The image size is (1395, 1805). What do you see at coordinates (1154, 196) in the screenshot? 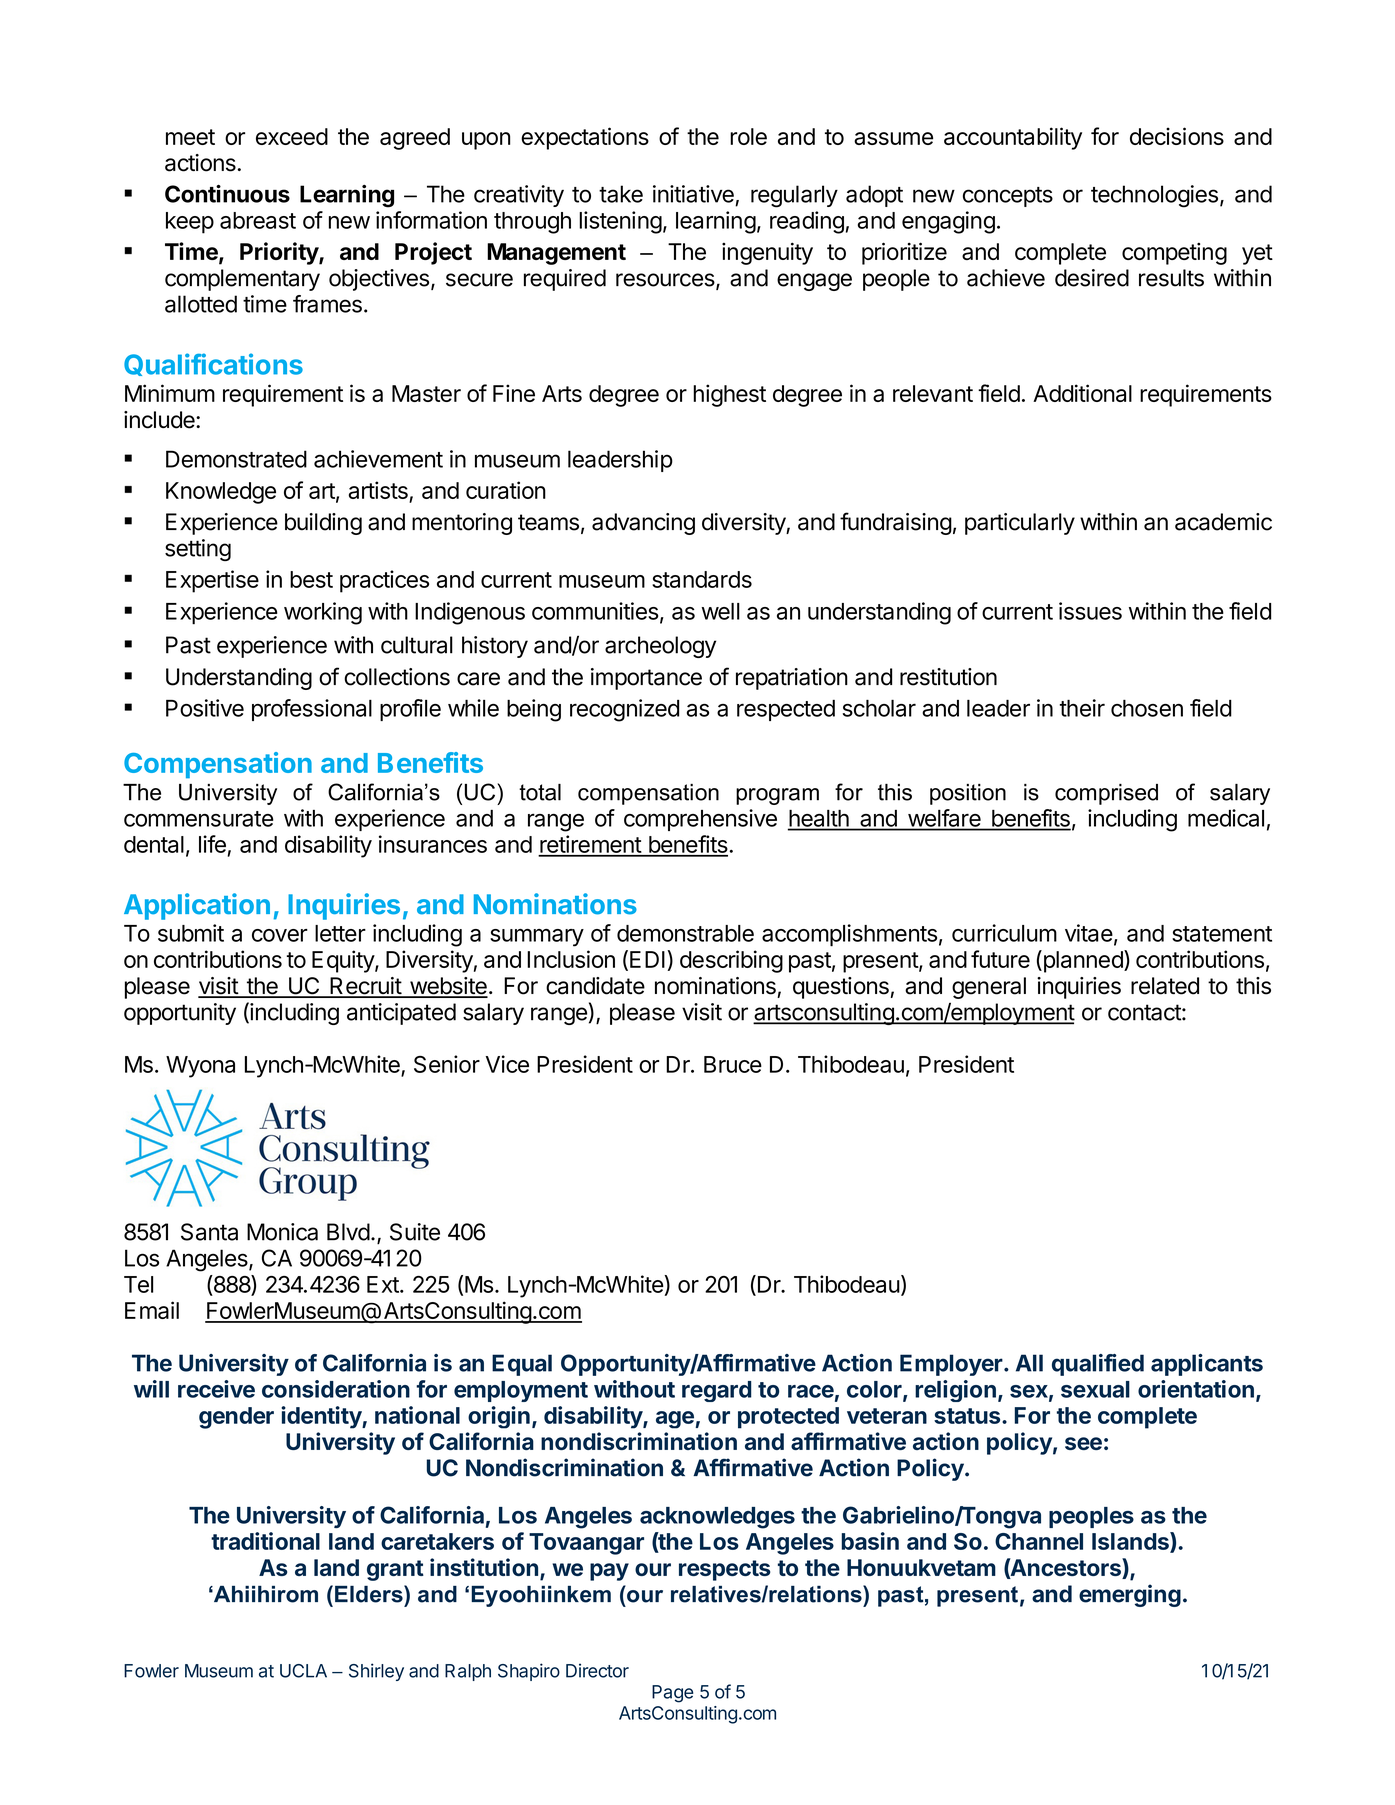
I see `technologies` at bounding box center [1154, 196].
